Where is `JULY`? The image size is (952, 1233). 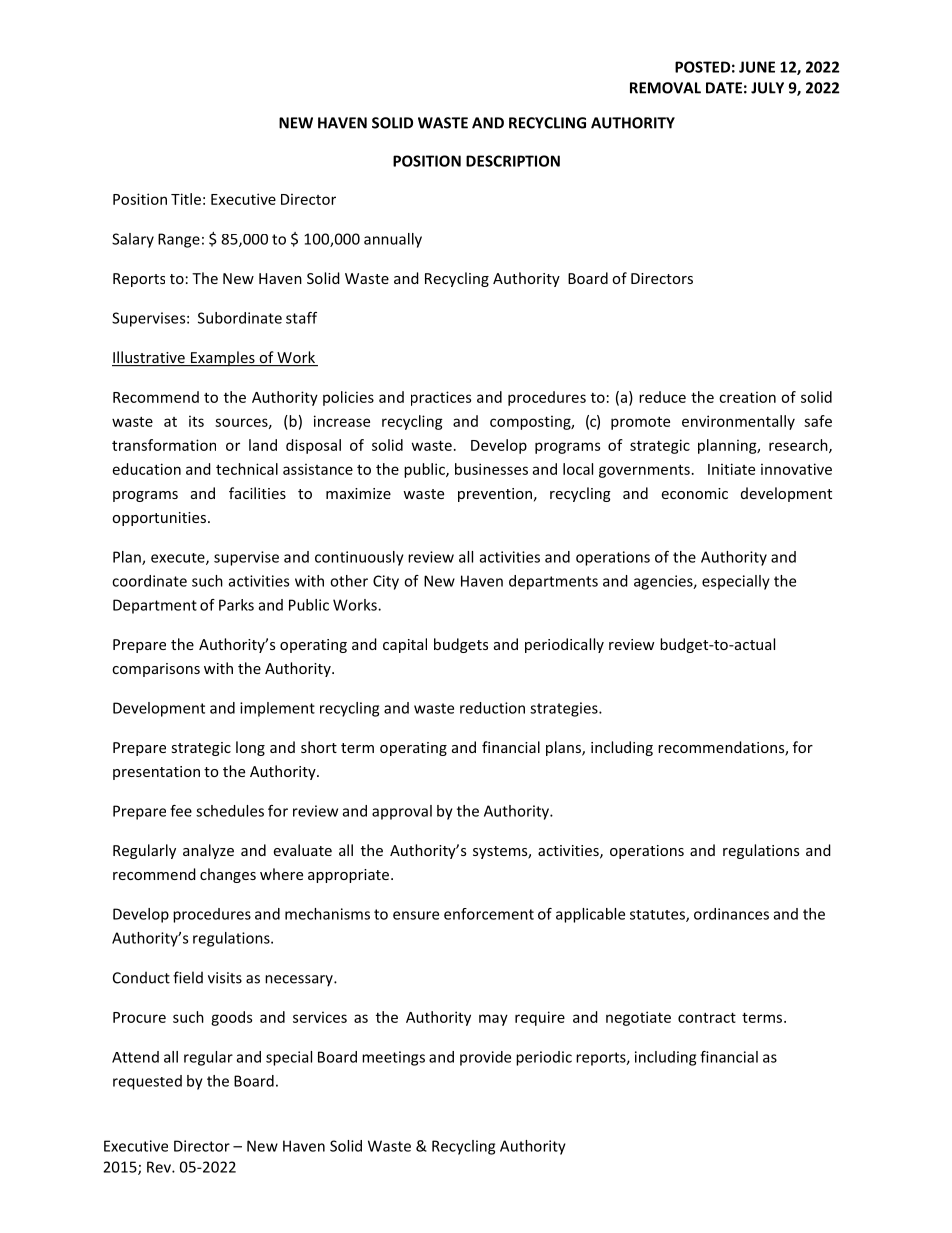
JULY is located at coordinates (767, 88).
